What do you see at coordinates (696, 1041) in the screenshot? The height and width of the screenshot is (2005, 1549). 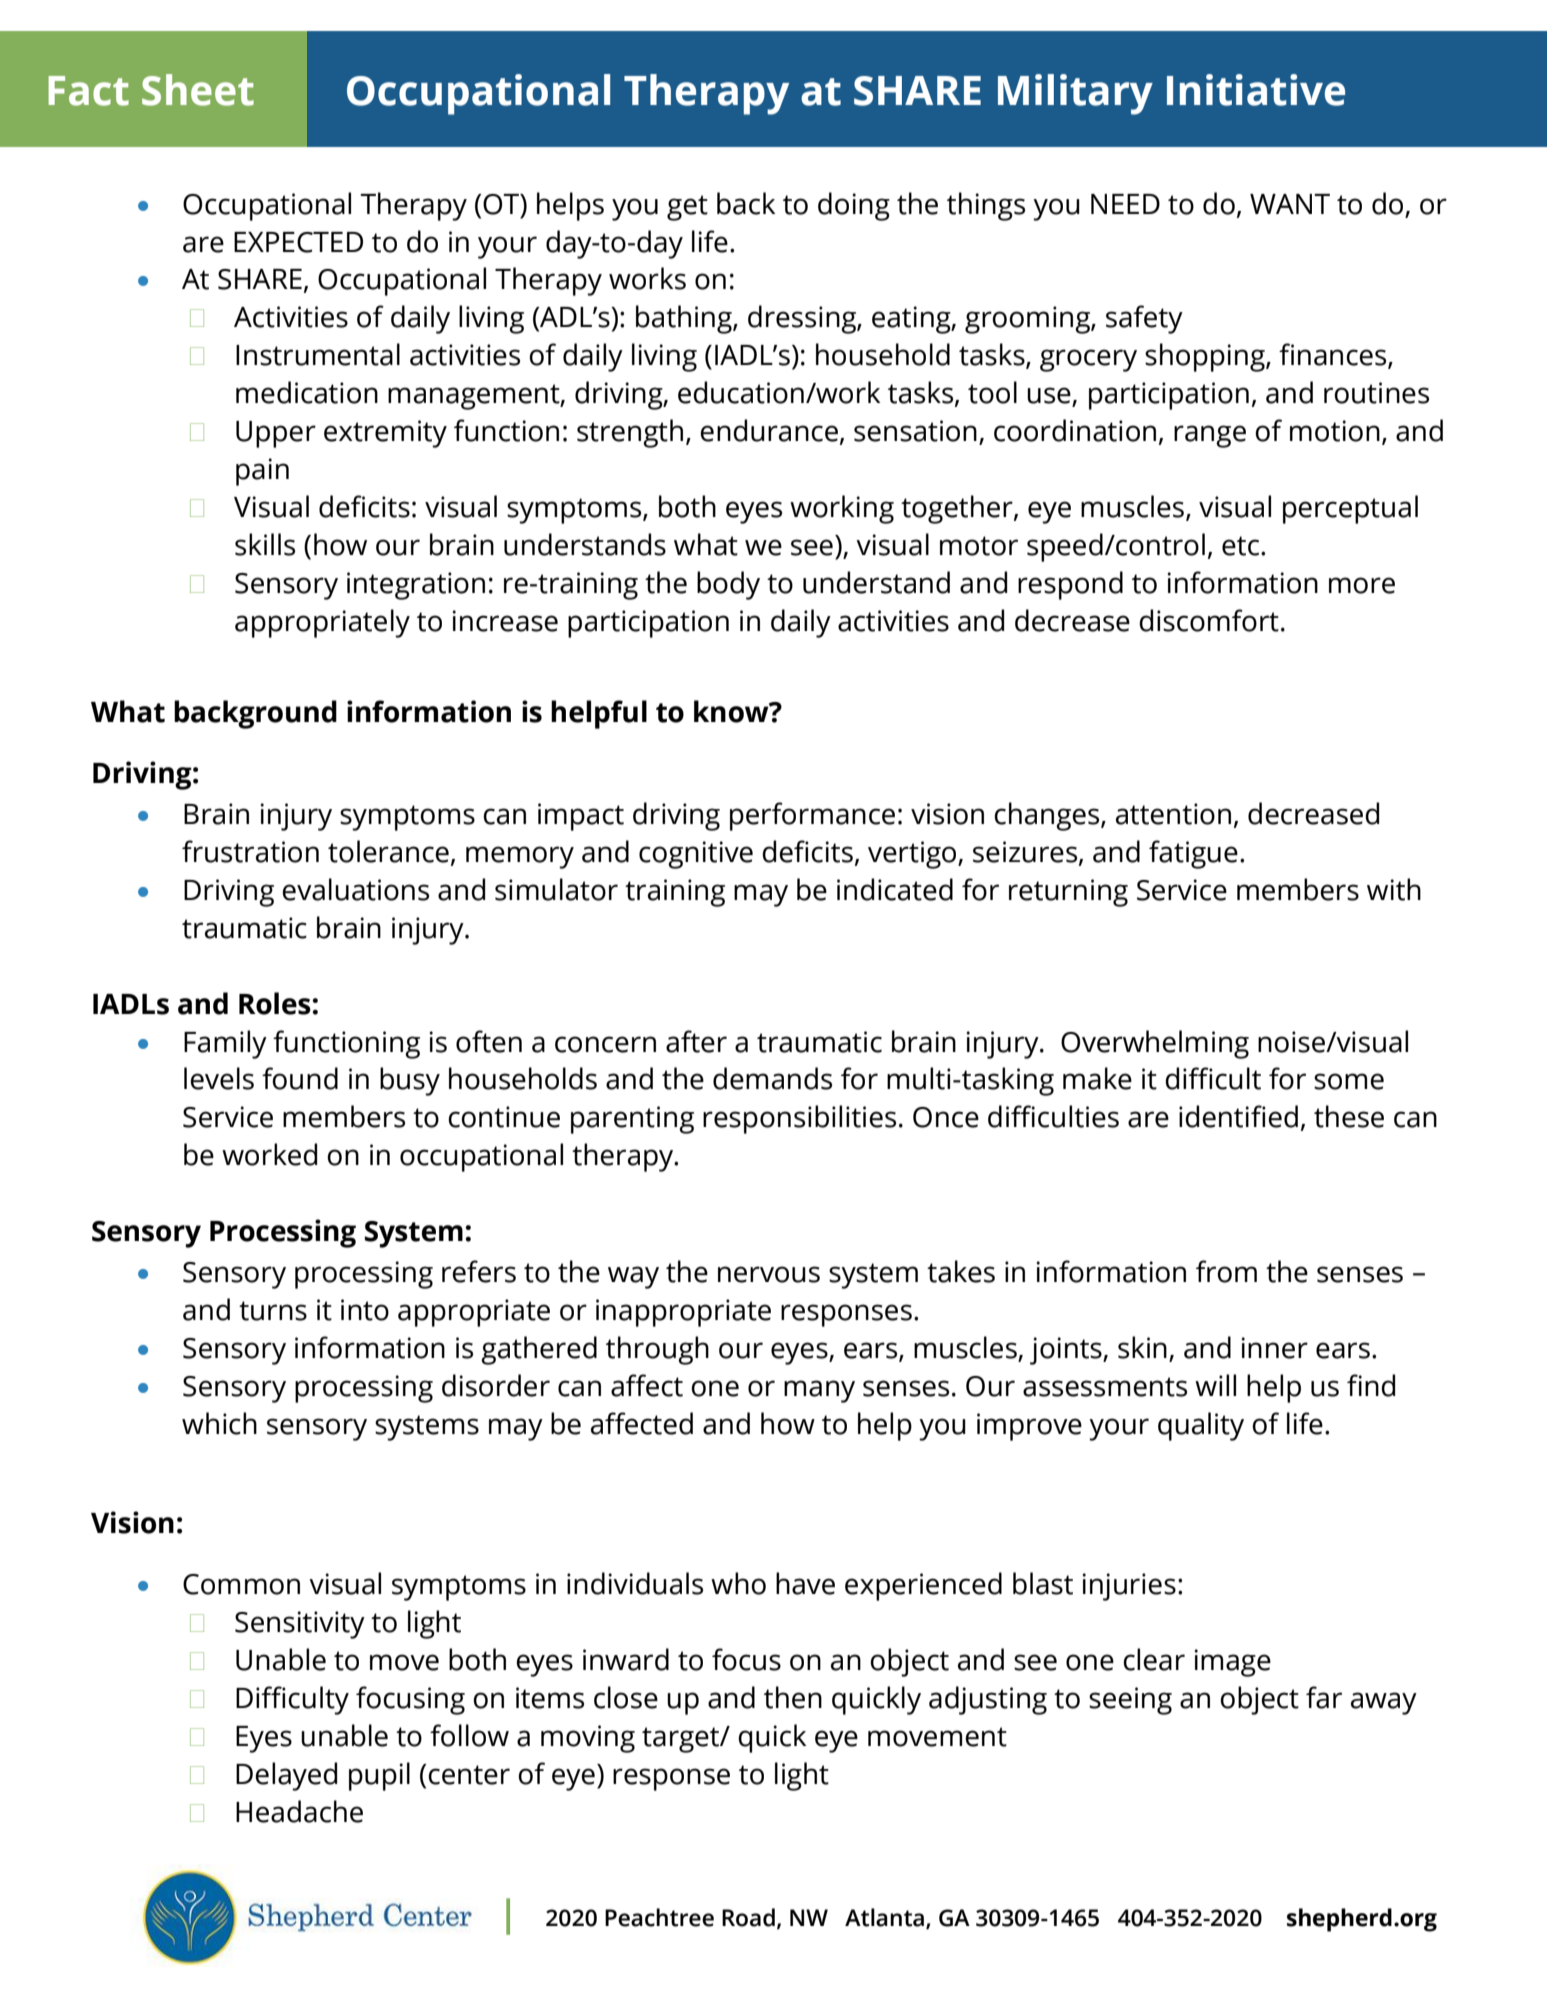 I see `after` at bounding box center [696, 1041].
